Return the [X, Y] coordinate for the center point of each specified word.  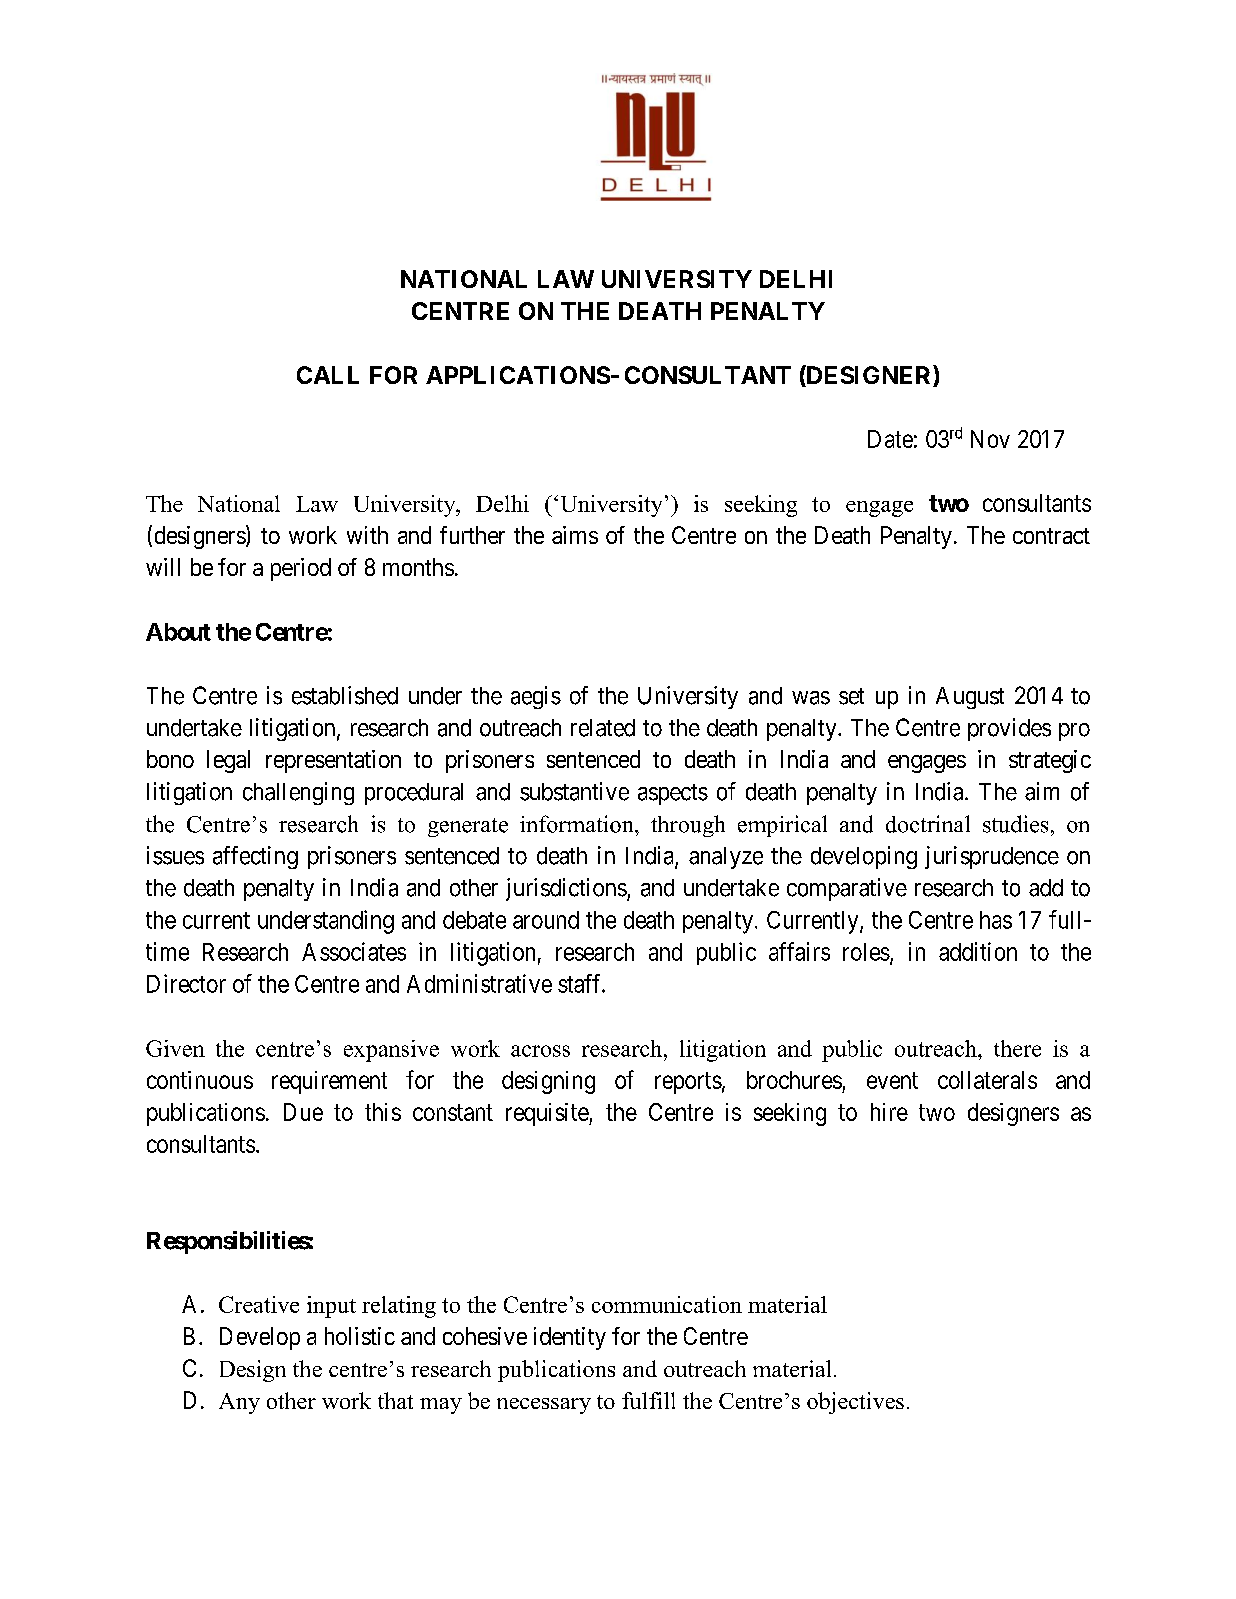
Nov [990, 439]
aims [575, 535]
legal [228, 761]
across [540, 1051]
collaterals [987, 1080]
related [603, 728]
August [970, 698]
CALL [328, 375]
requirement [329, 1082]
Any [239, 1403]
